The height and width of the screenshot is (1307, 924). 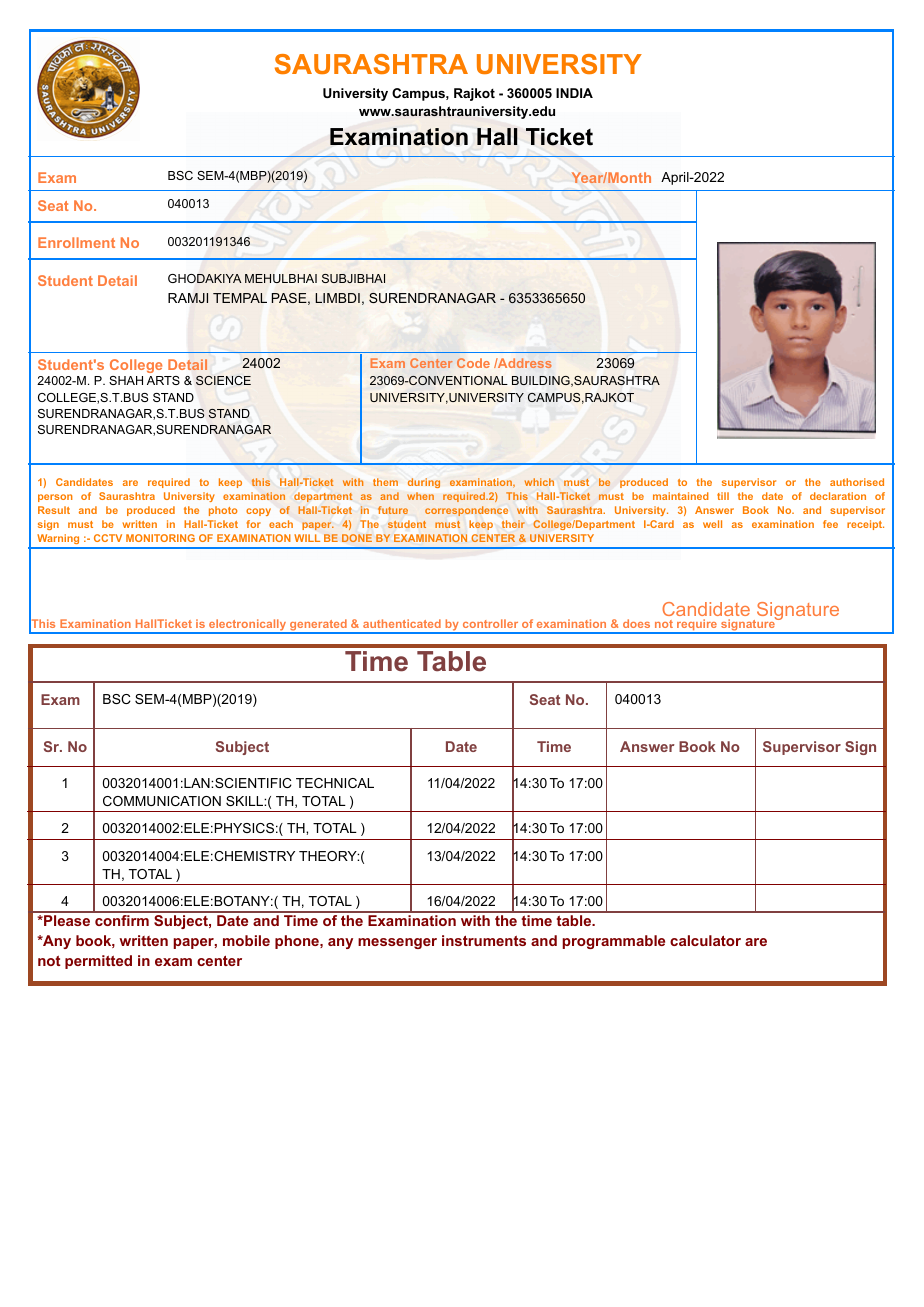 I want to click on INDIA, so click(x=574, y=93).
